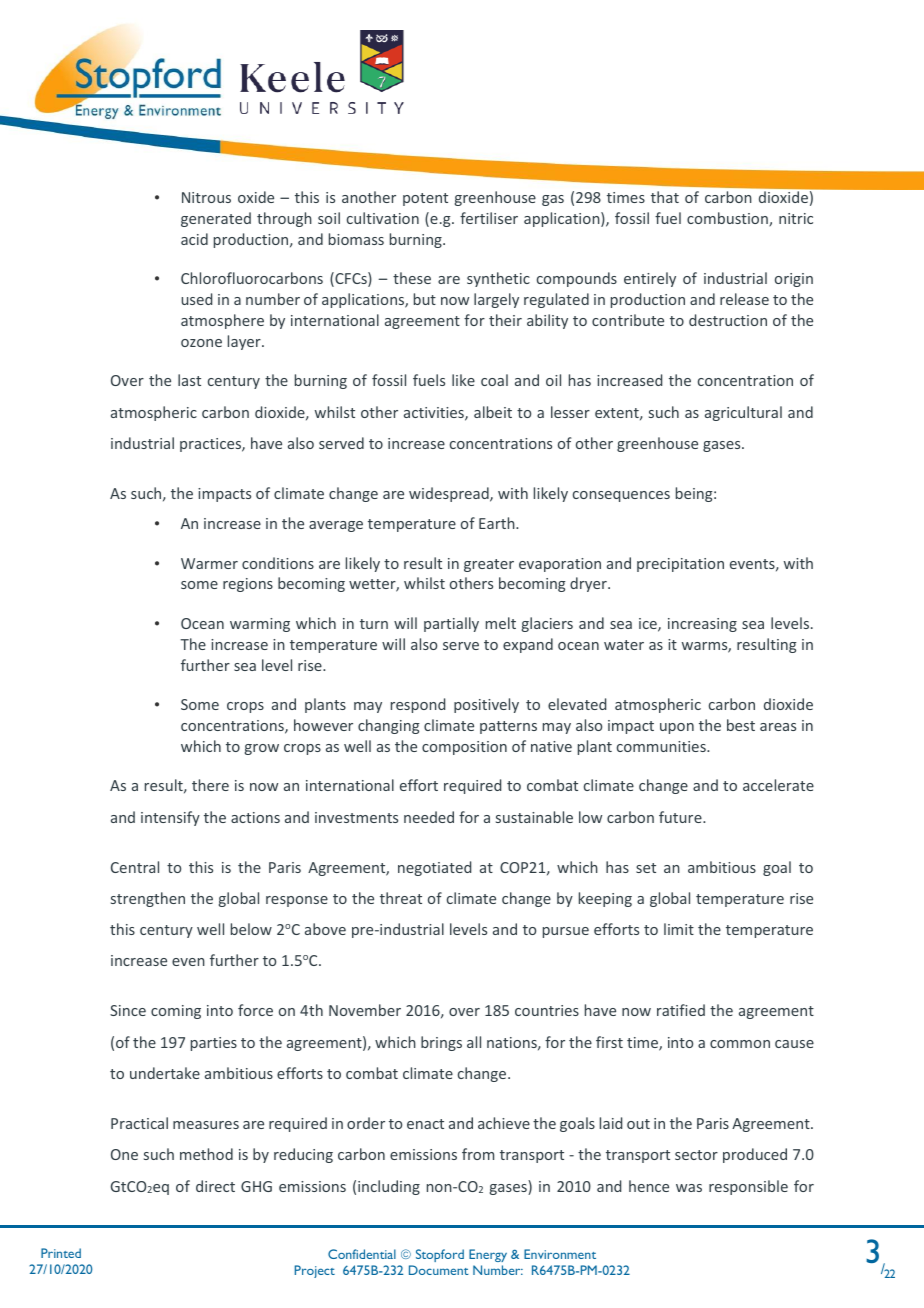 The height and width of the page is (1308, 924). I want to click on consequences, so click(621, 496).
